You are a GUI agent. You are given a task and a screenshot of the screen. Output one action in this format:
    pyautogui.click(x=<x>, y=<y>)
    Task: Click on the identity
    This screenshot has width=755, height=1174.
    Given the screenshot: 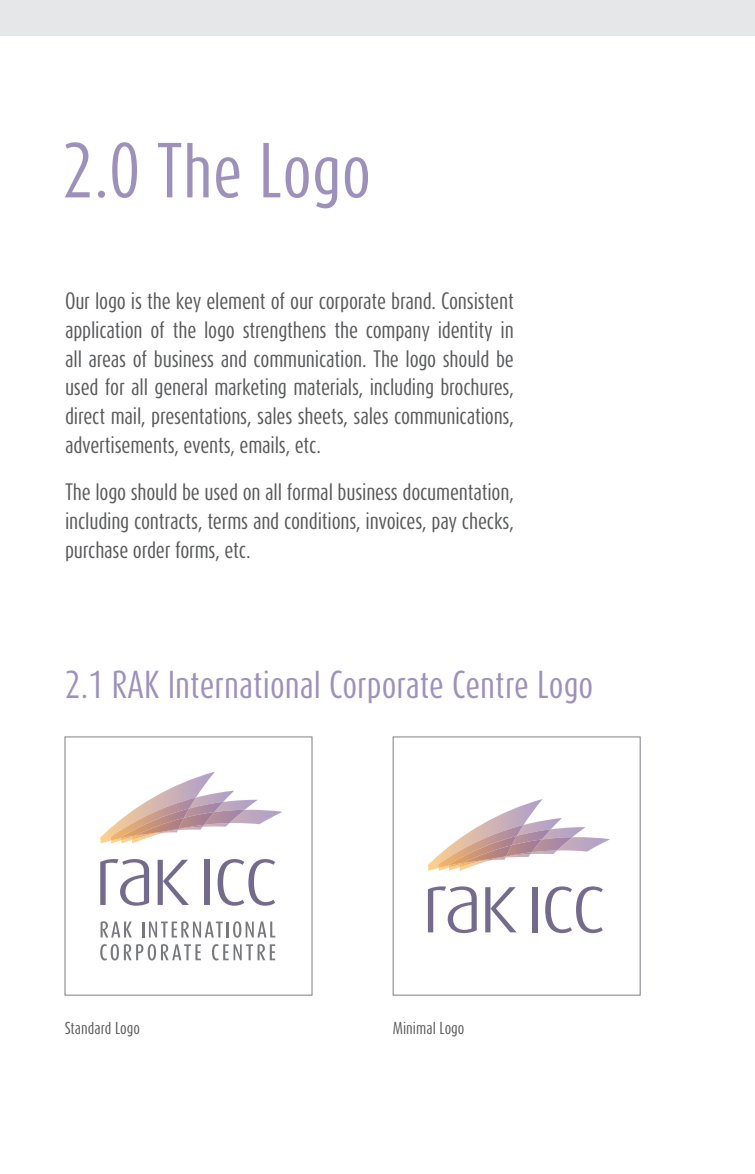 What is the action you would take?
    pyautogui.click(x=465, y=331)
